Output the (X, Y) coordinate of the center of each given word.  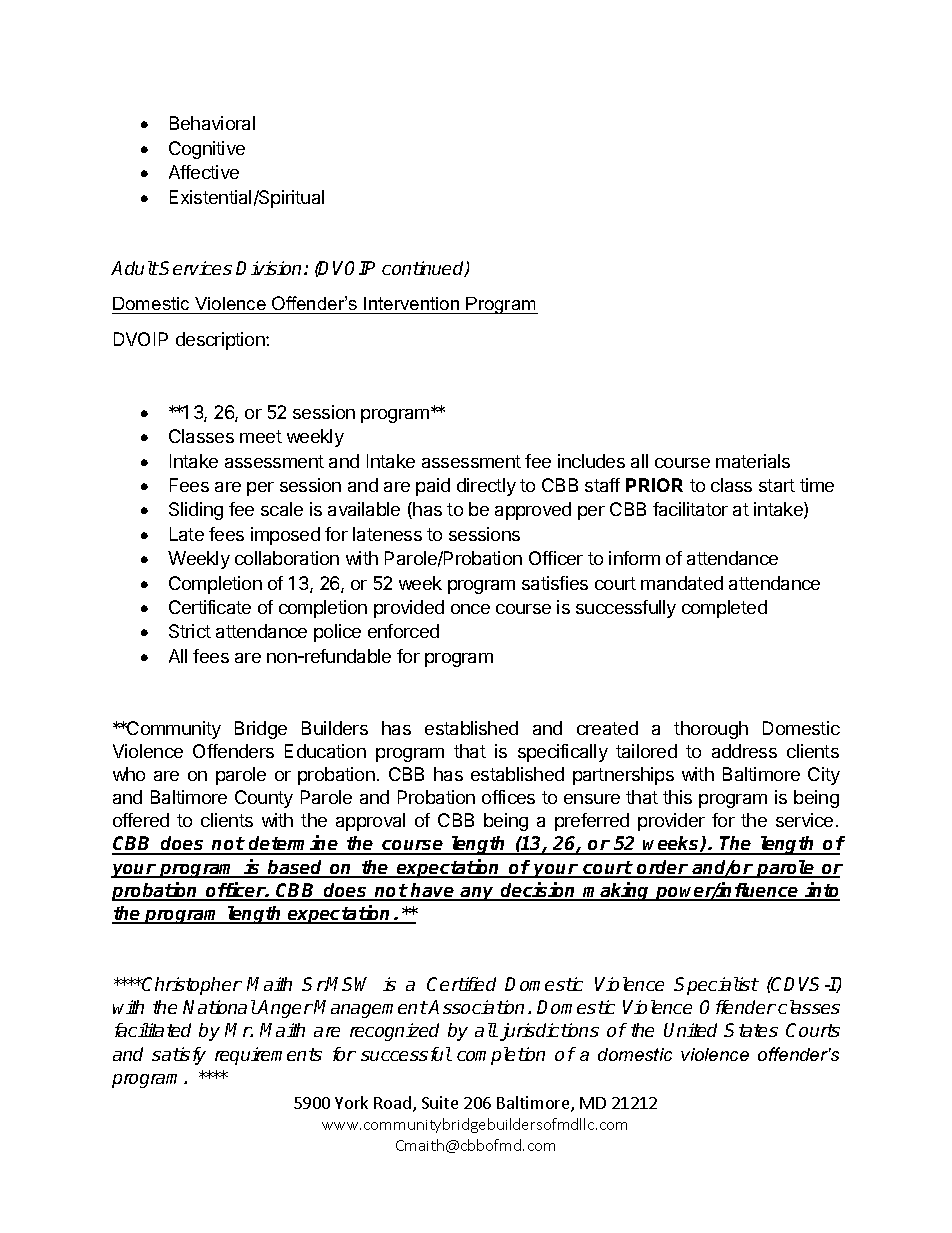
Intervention (412, 305)
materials (753, 461)
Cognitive (207, 150)
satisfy (179, 1056)
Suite (440, 1102)
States (751, 1030)
